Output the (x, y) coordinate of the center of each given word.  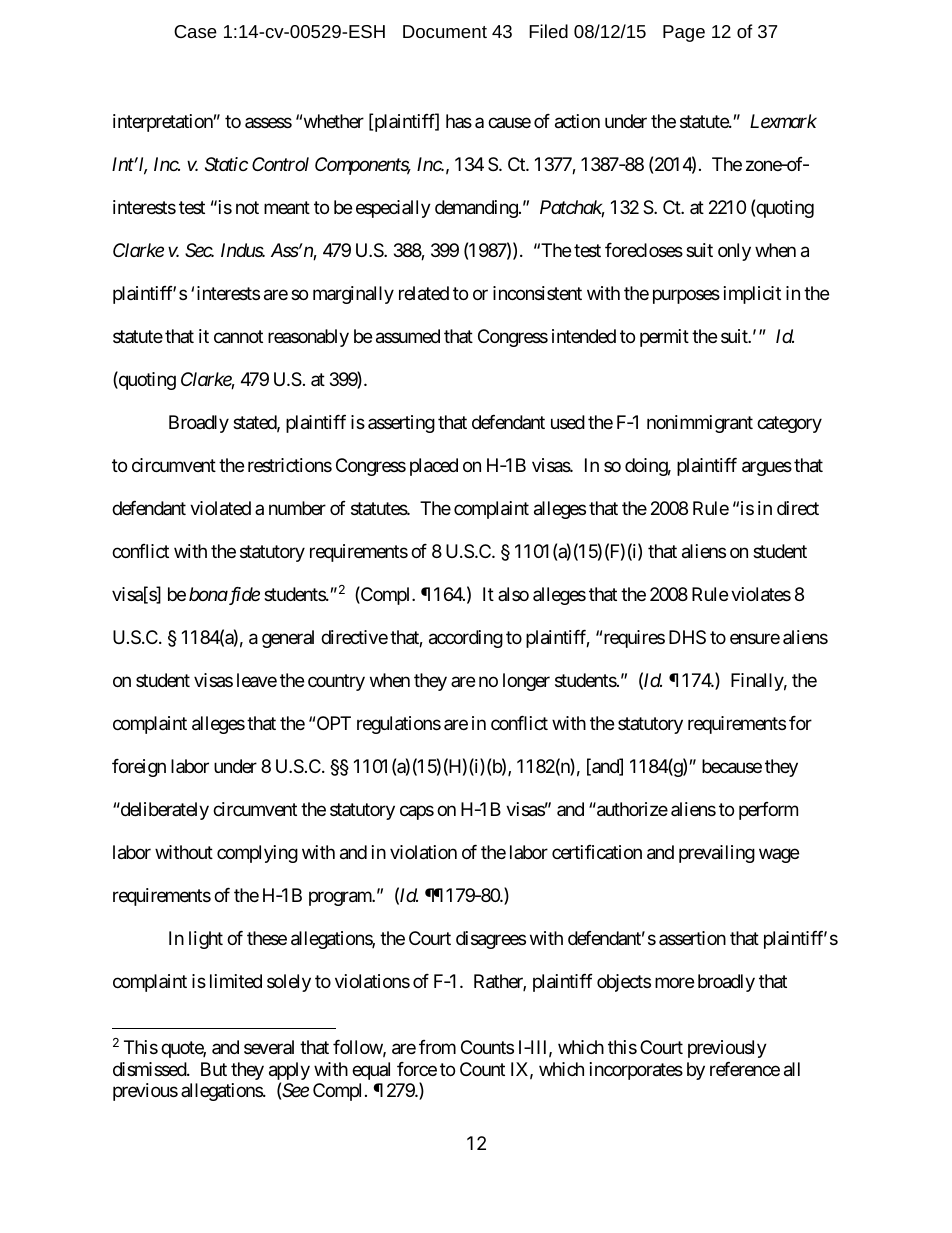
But (214, 1069)
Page (684, 33)
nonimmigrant (700, 424)
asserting (401, 424)
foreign (139, 768)
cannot (238, 337)
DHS (687, 637)
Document (445, 31)
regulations (399, 725)
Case (195, 31)
